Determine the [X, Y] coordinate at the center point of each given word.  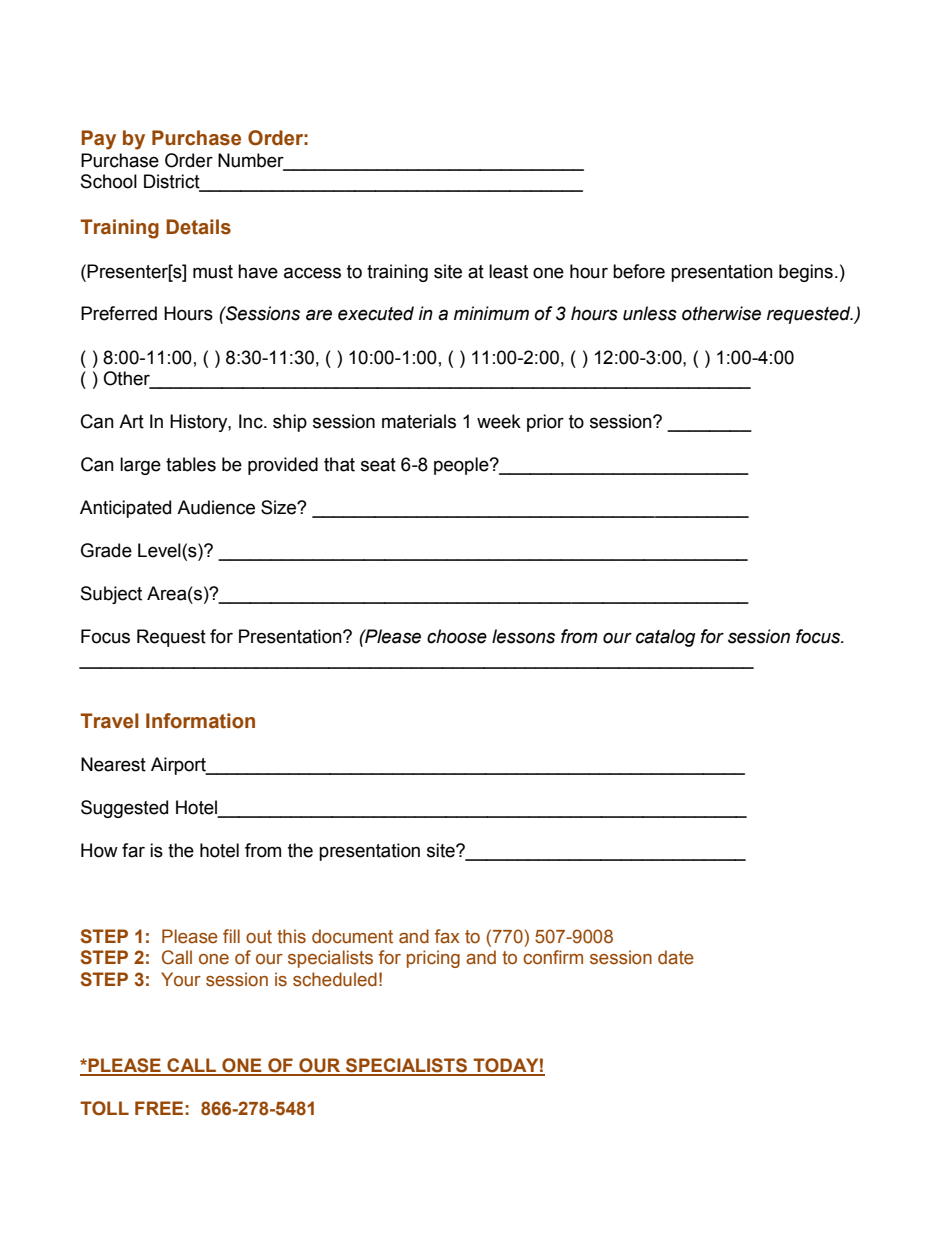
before [639, 271]
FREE [159, 1108]
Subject [111, 595]
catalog [666, 638]
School [109, 181]
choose [457, 636]
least [508, 271]
